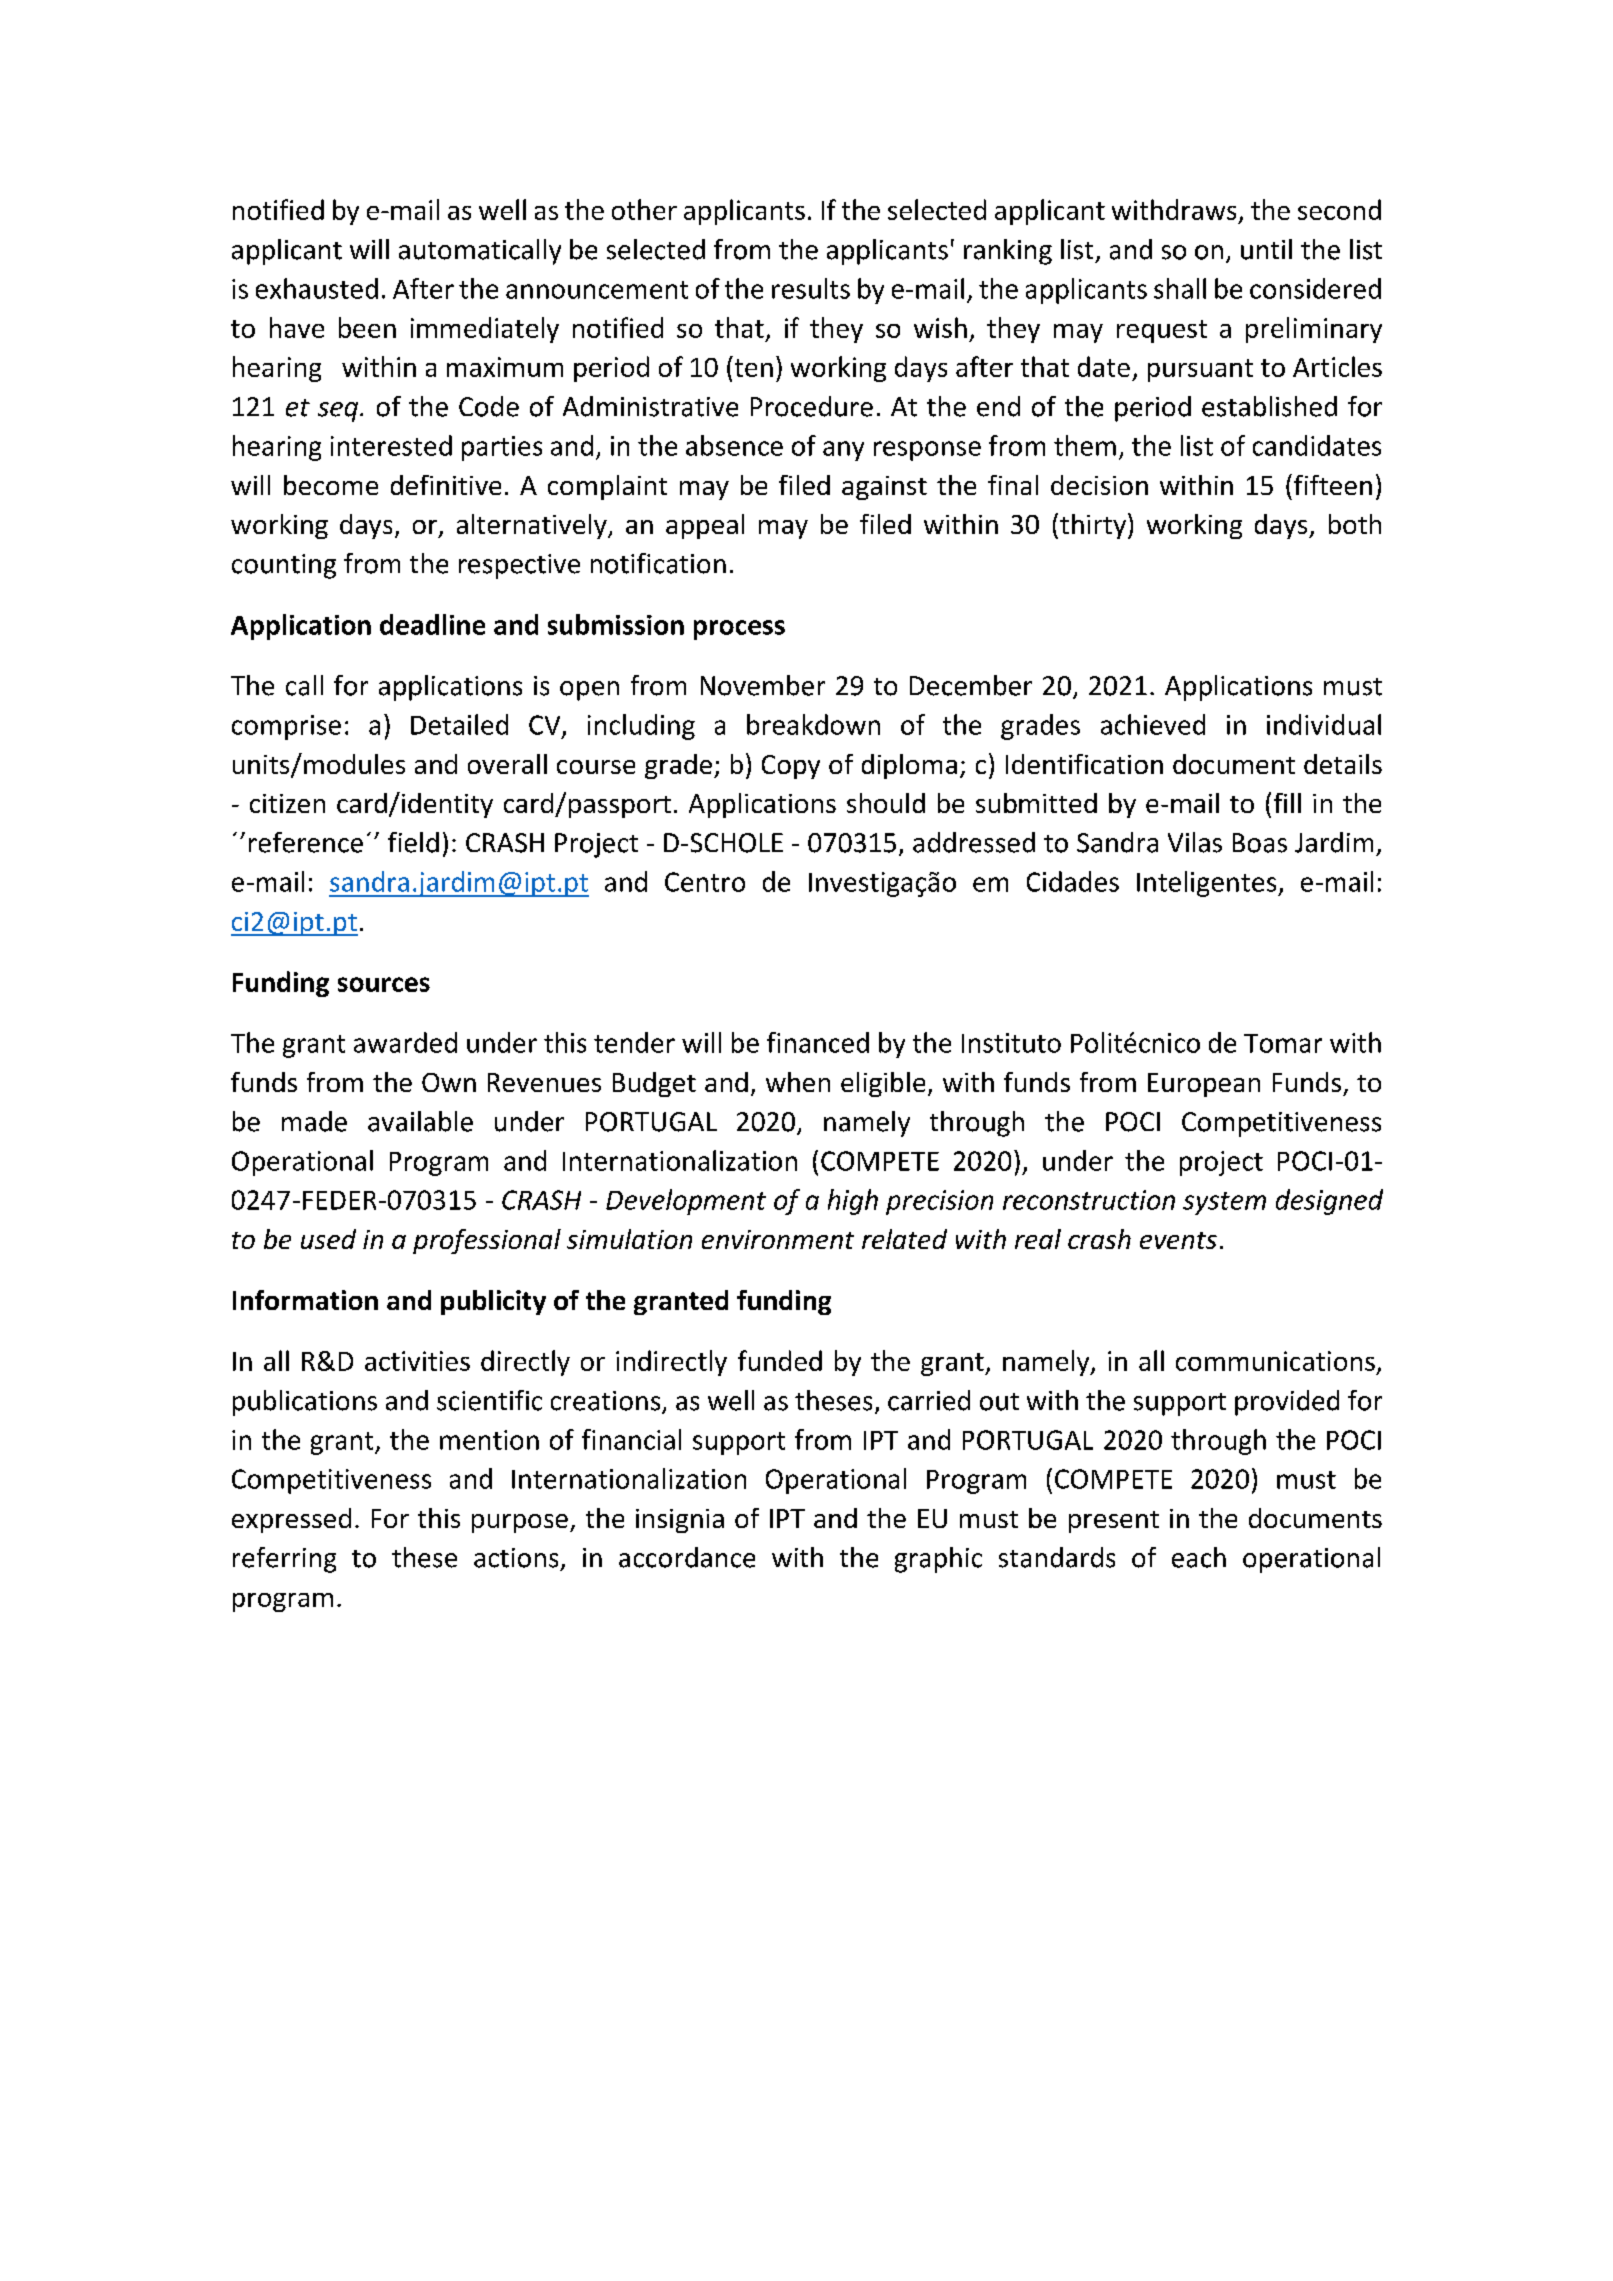 The width and height of the screenshot is (1613, 2281). What do you see at coordinates (520, 1523) in the screenshot?
I see `purpose` at bounding box center [520, 1523].
